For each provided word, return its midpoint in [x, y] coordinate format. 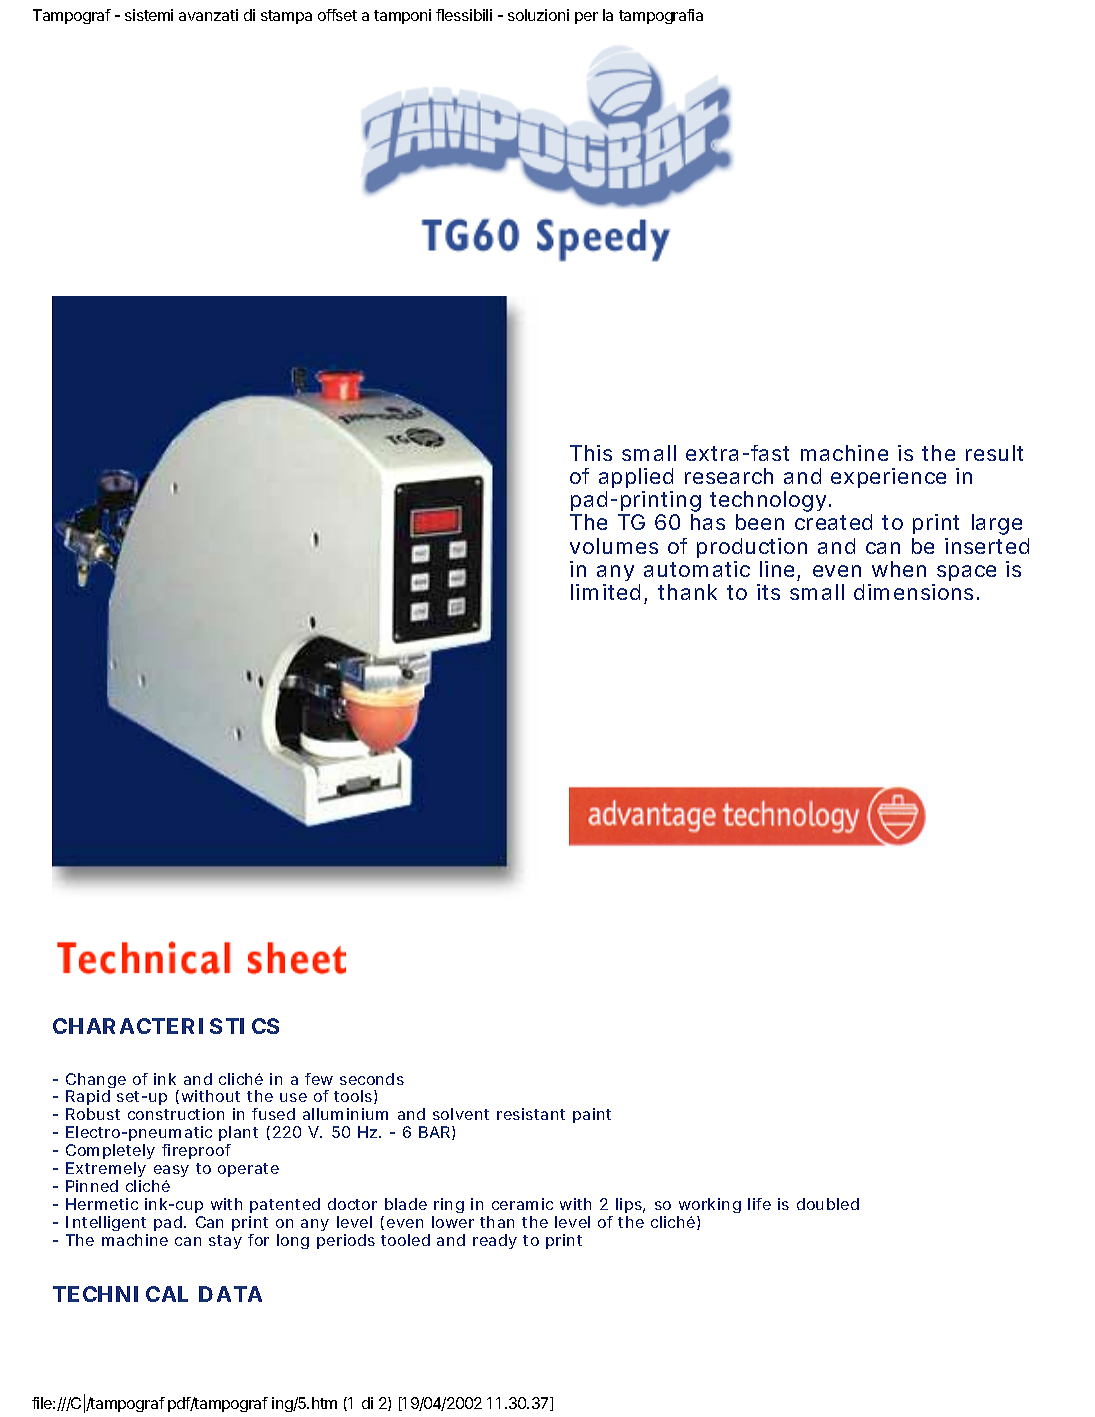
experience [888, 478]
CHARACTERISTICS [166, 1026]
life [759, 1204]
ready [495, 1241]
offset [337, 15]
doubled [828, 1204]
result [994, 453]
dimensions [913, 592]
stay [225, 1242]
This [591, 453]
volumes [614, 546]
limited [605, 592]
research [729, 476]
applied [636, 480]
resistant [531, 1114]
